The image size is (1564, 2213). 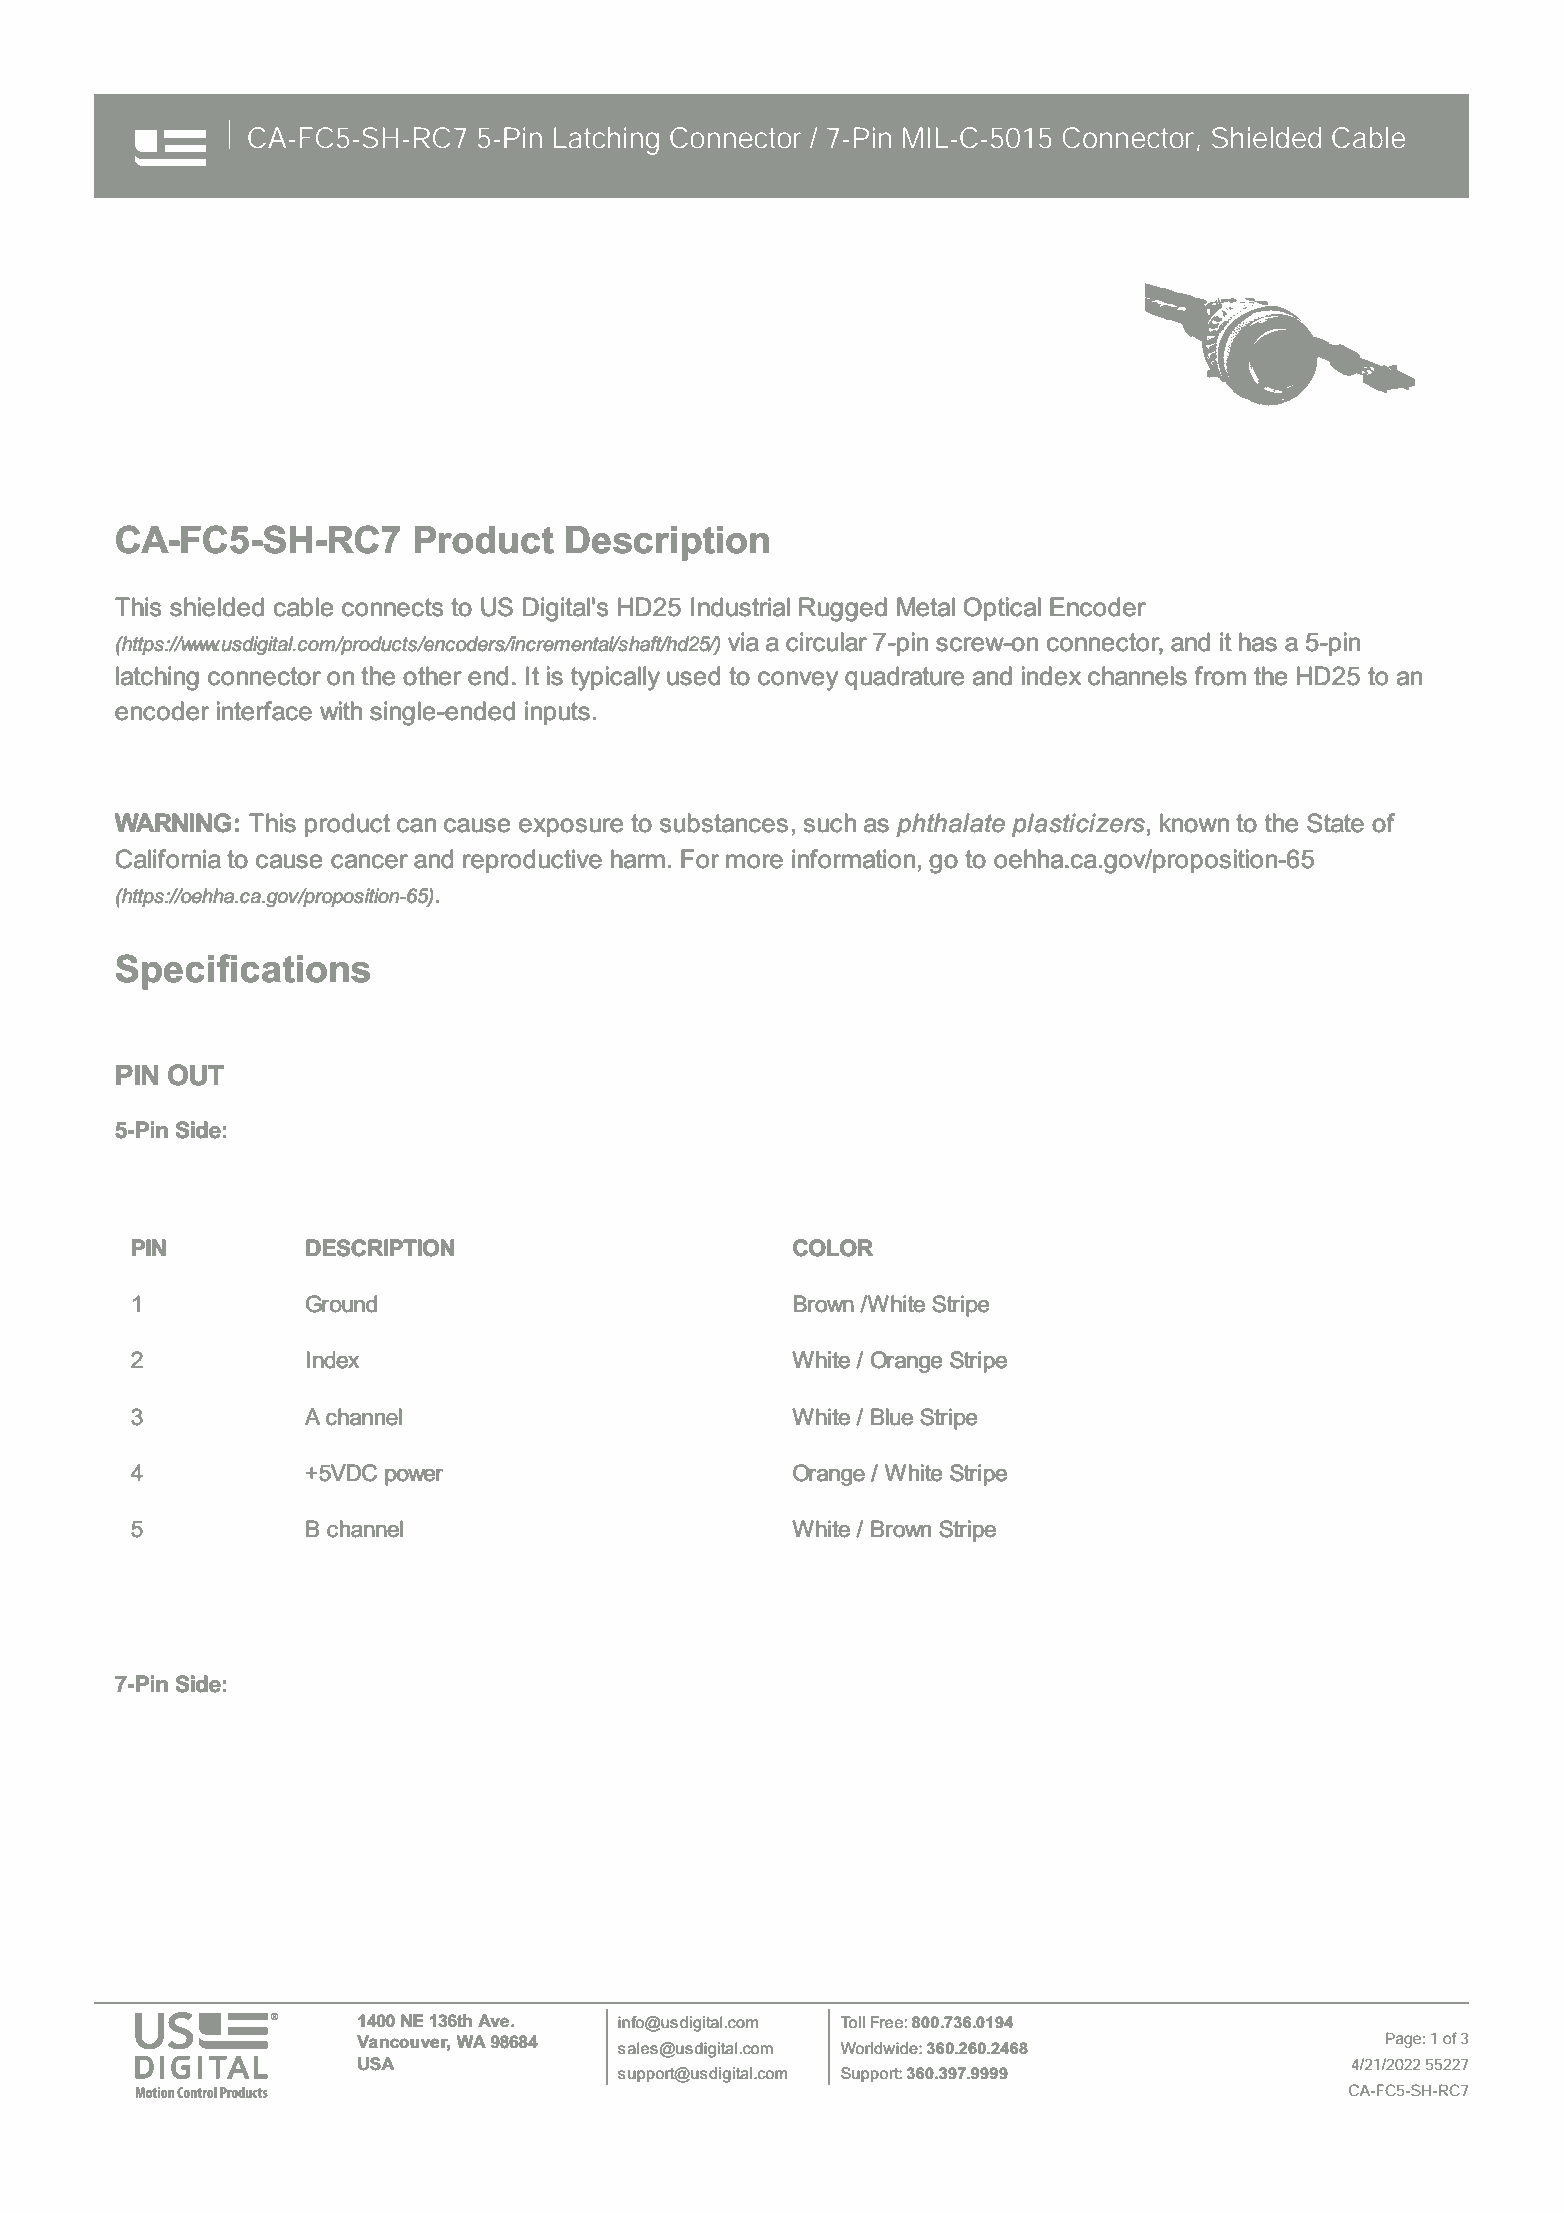 I want to click on with, so click(x=341, y=710).
